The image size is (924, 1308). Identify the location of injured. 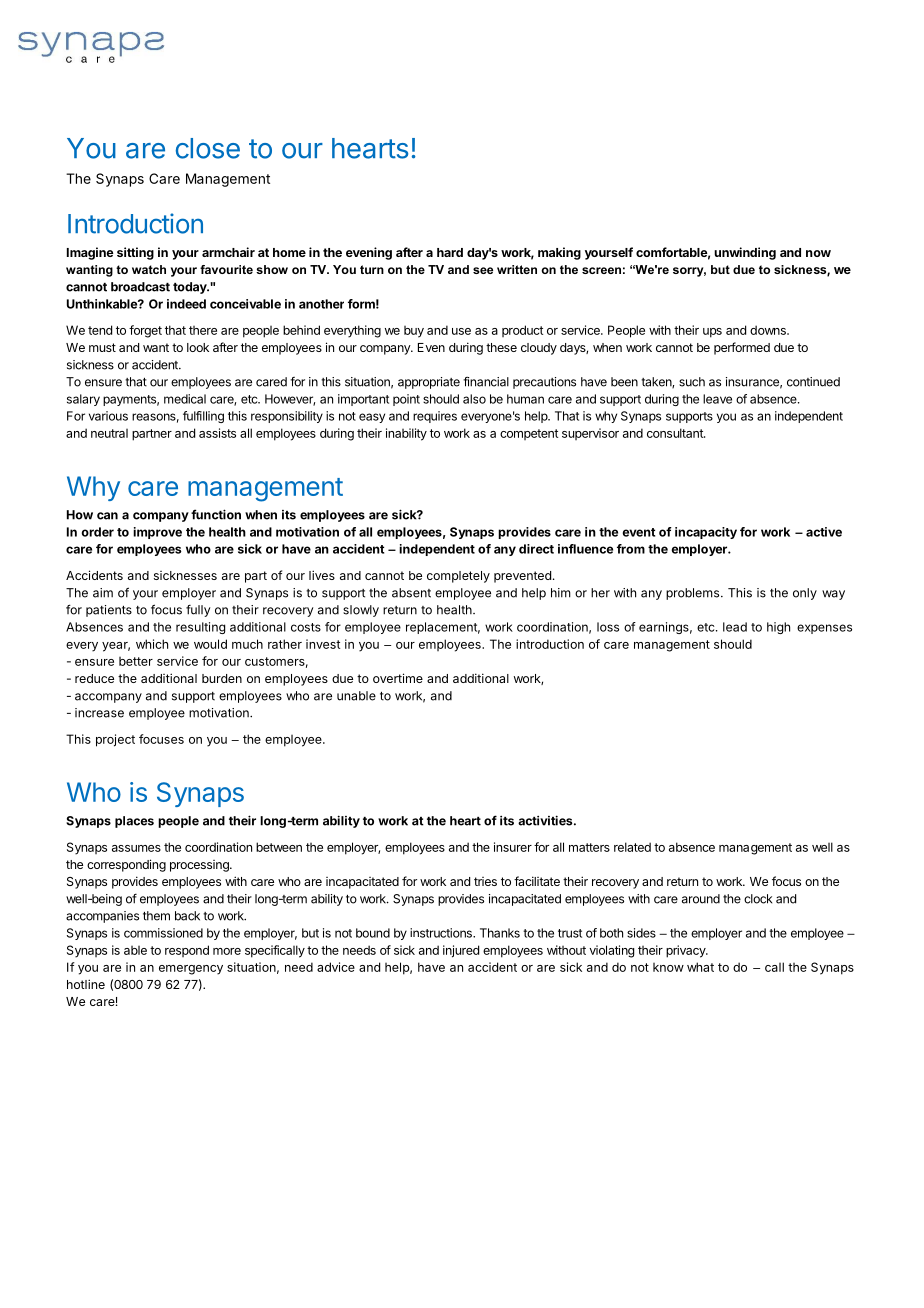
(461, 951).
